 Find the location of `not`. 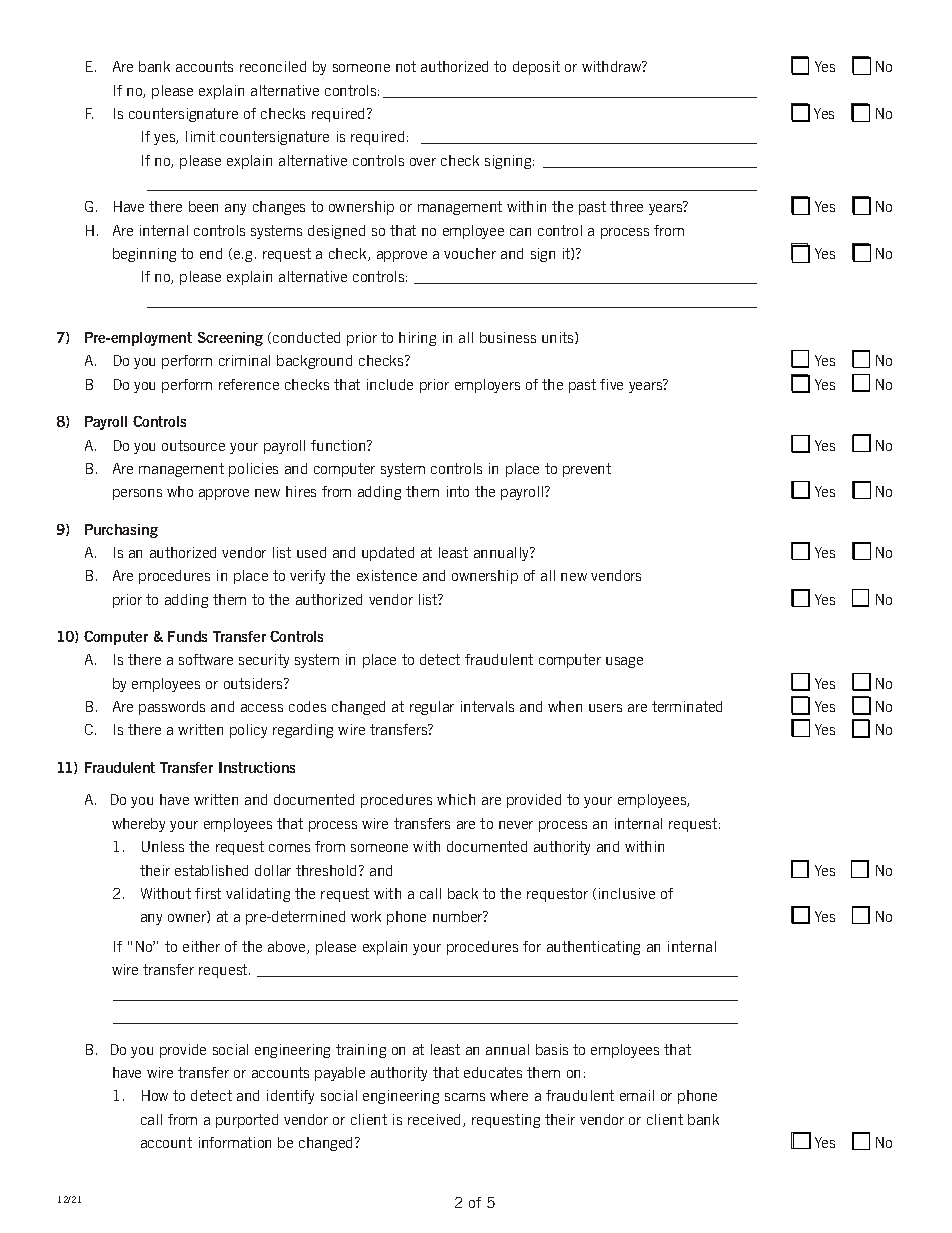

not is located at coordinates (406, 66).
